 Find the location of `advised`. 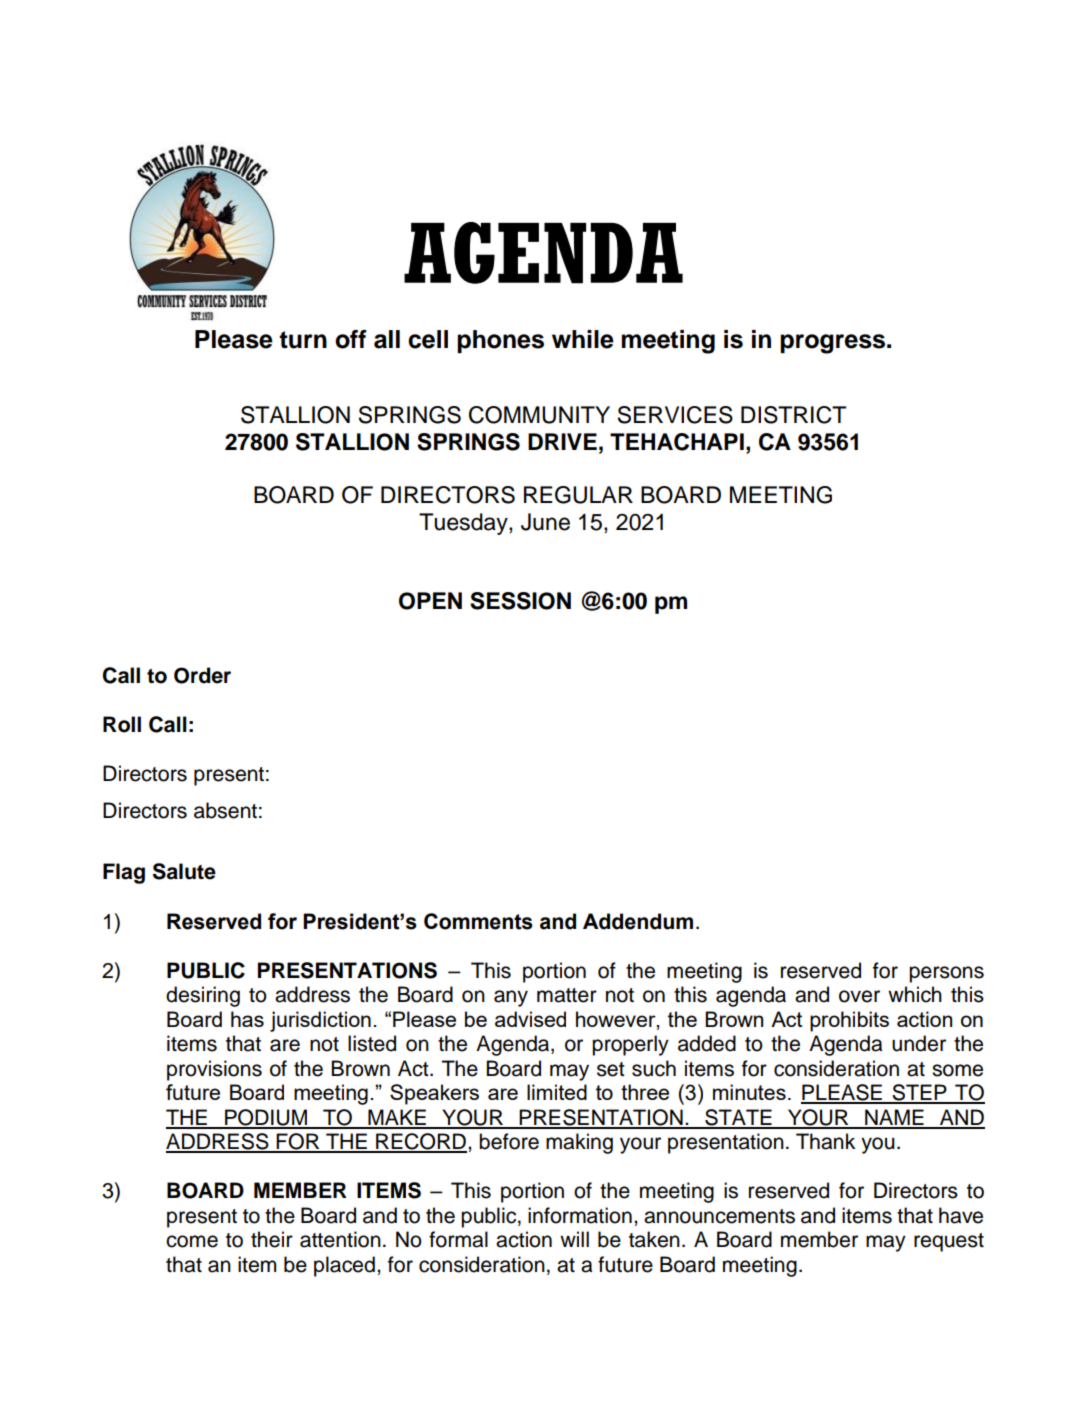

advised is located at coordinates (530, 1019).
